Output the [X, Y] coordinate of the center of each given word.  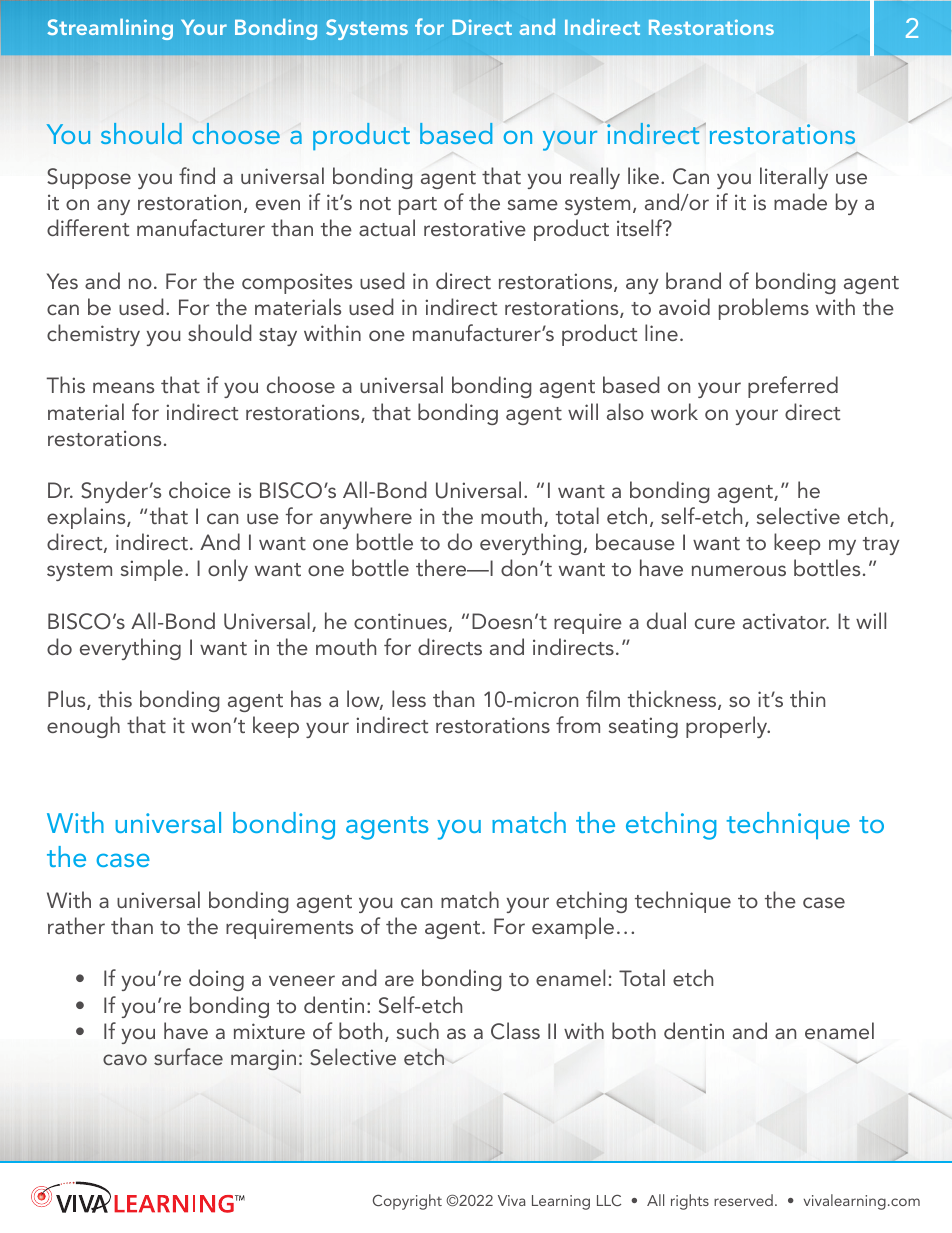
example [573, 928]
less [409, 698]
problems [764, 309]
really [595, 178]
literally [794, 178]
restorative [475, 228]
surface [188, 1056]
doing [216, 980]
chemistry [93, 335]
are [399, 980]
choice [200, 489]
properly [728, 727]
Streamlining [110, 29]
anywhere [366, 518]
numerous [739, 570]
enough [83, 727]
